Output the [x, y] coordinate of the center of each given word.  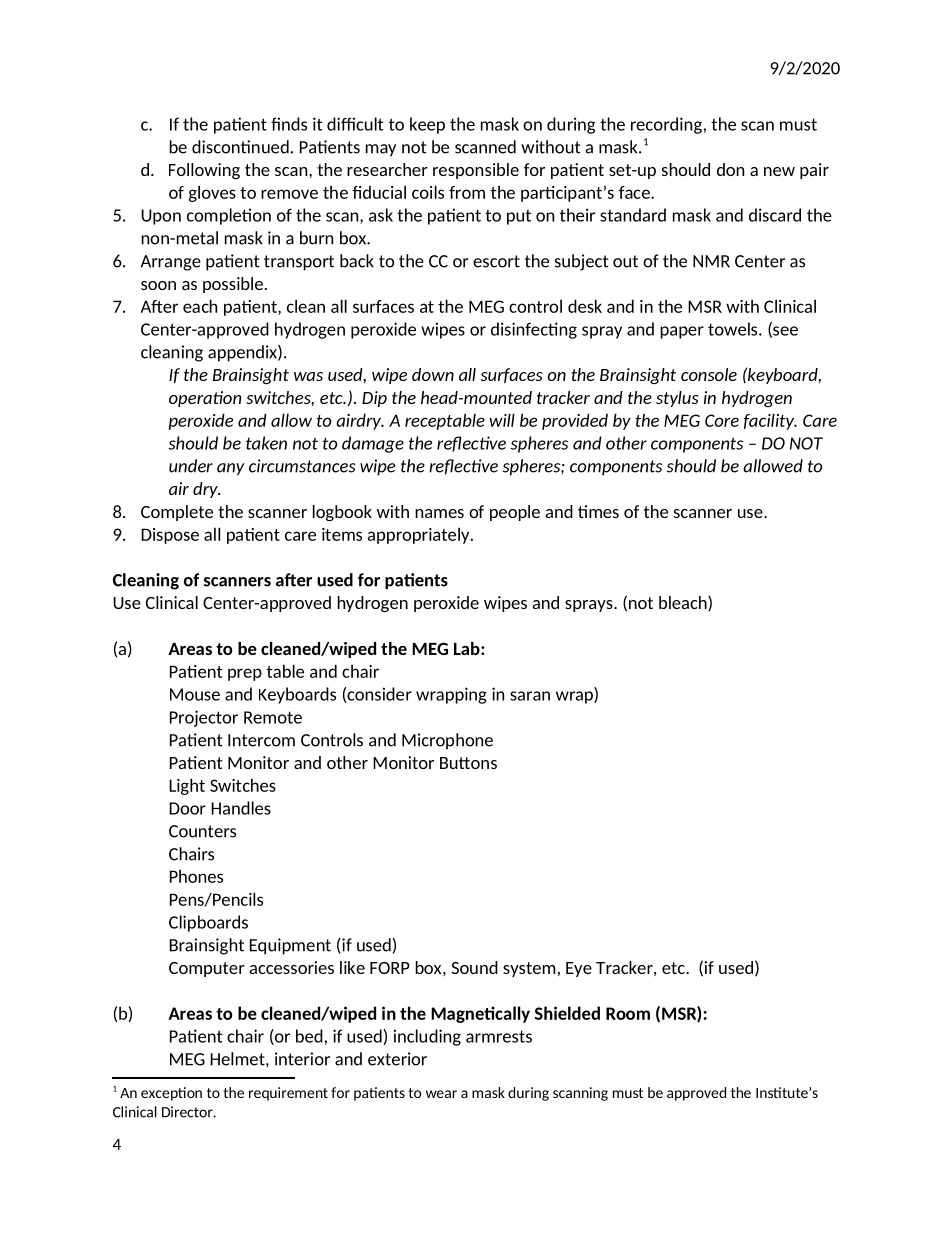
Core [722, 420]
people [515, 513]
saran [530, 696]
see [784, 332]
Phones [196, 876]
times [598, 511]
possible [233, 285]
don [730, 169]
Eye [579, 969]
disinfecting [534, 330]
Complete [177, 513]
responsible [476, 171]
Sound [474, 967]
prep [245, 674]
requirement [288, 1094]
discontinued [241, 147]
